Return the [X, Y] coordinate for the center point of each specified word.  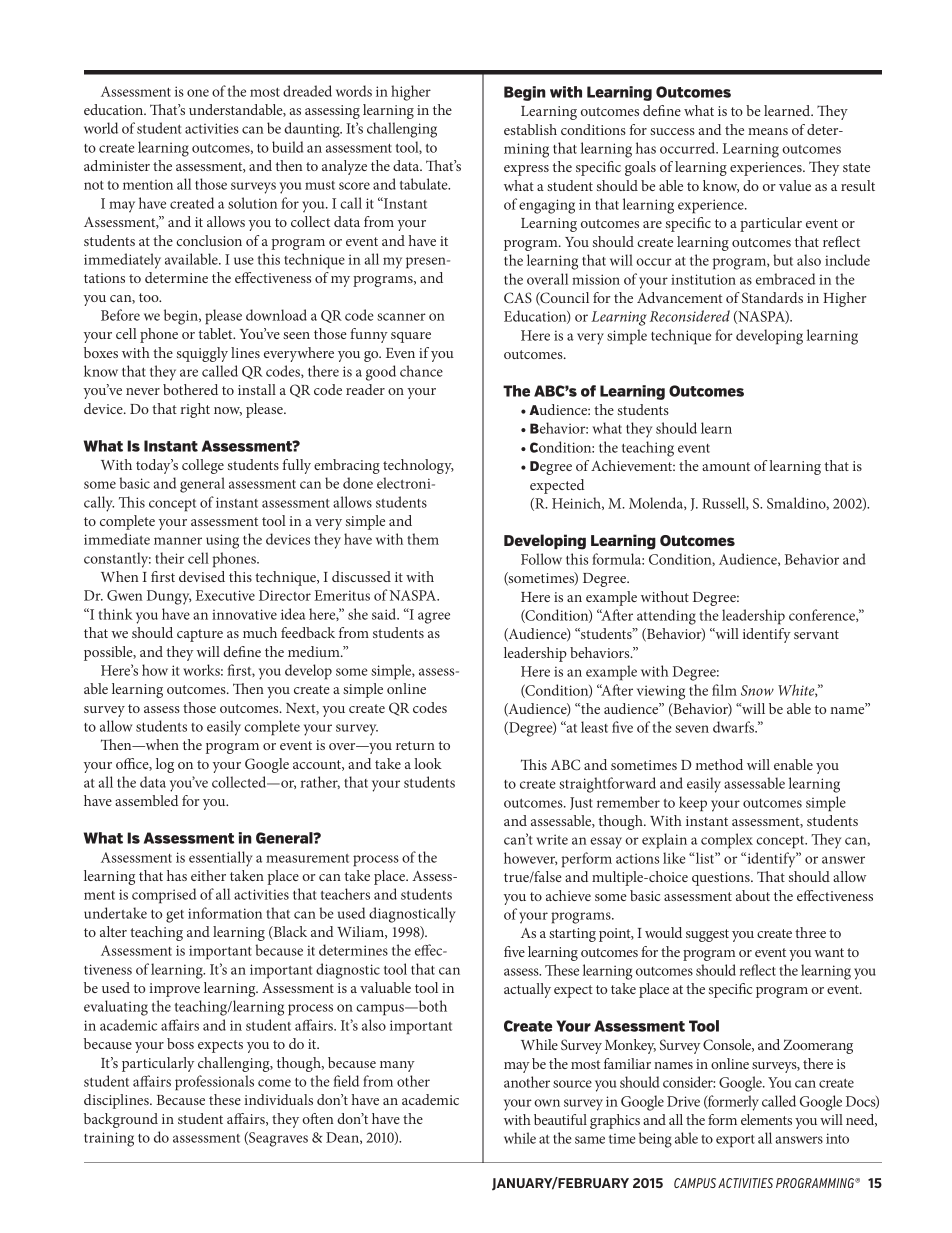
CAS [518, 297]
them [423, 539]
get [175, 916]
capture [200, 635]
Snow [757, 690]
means [768, 131]
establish [530, 129]
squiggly [202, 354]
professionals [214, 1083]
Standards [772, 297]
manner [178, 541]
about [753, 895]
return [415, 745]
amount [726, 466]
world [101, 128]
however [530, 858]
